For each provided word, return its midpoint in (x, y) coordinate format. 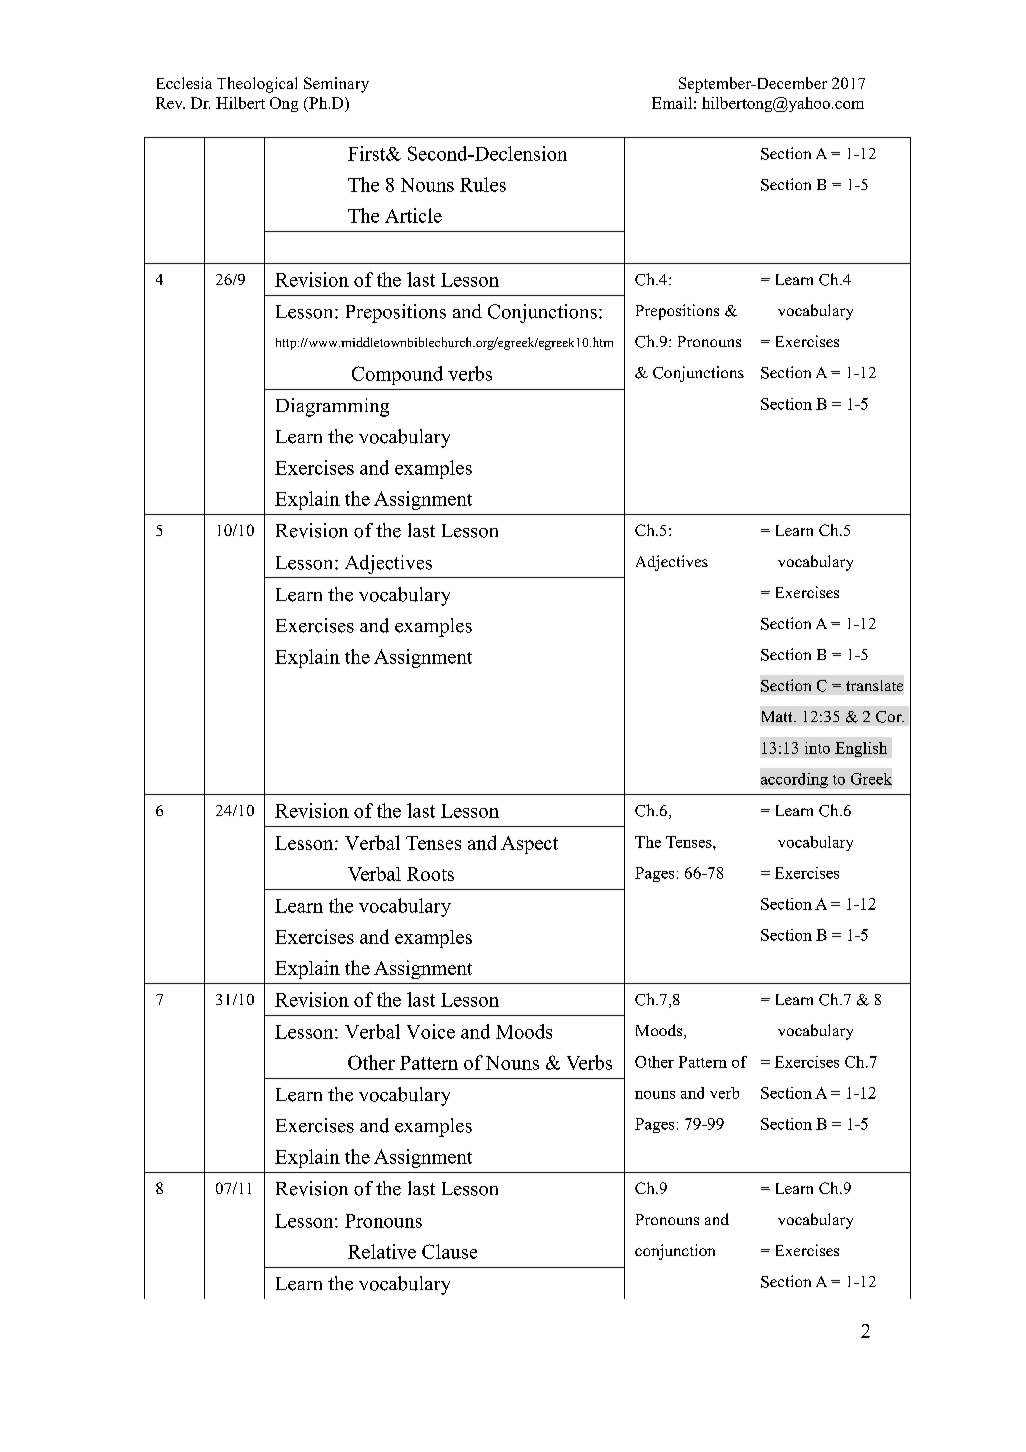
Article (413, 215)
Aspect (529, 845)
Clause (449, 1251)
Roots (430, 874)
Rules (483, 184)
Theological (257, 85)
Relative (382, 1251)
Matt (778, 716)
